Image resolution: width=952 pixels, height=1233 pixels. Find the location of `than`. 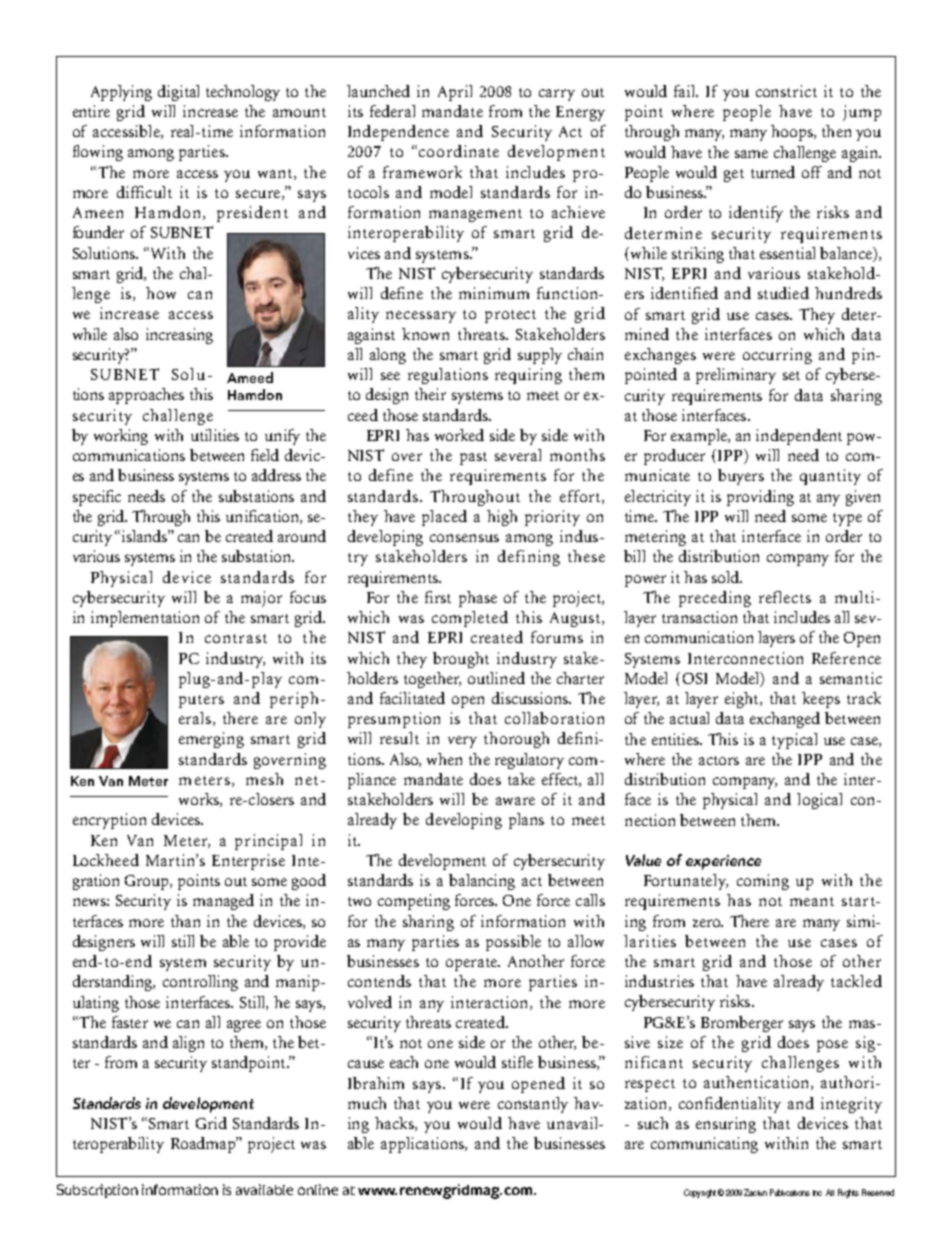

than is located at coordinates (185, 921).
